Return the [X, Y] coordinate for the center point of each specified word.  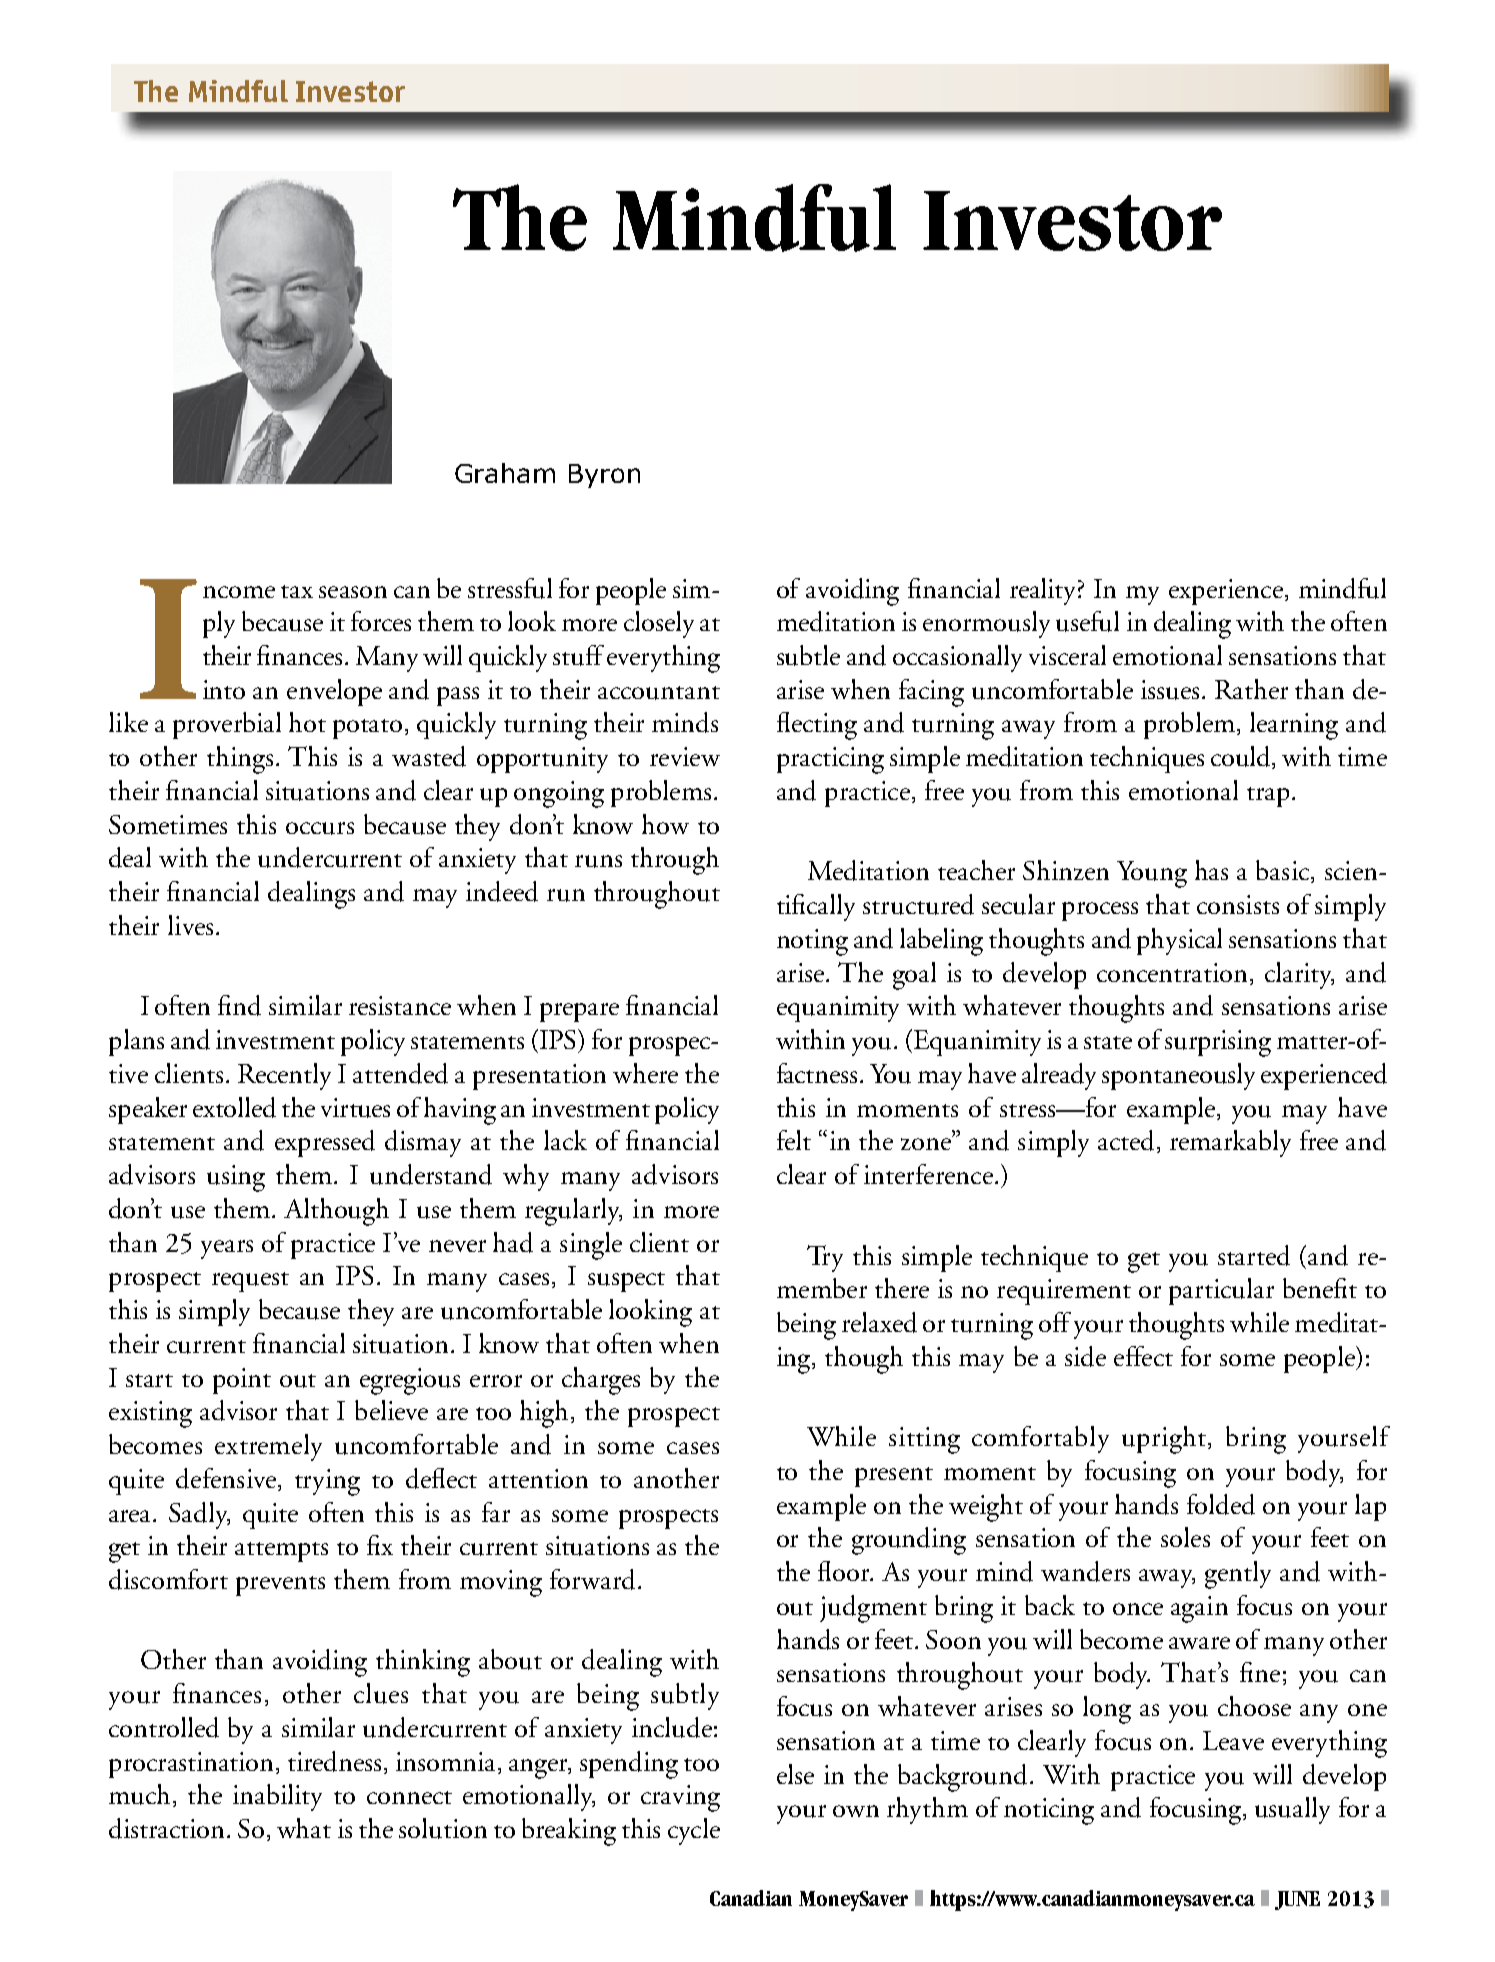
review [685, 756]
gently [1238, 1575]
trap [1268, 797]
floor [845, 1571]
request [250, 1282]
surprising [1218, 1043]
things [240, 760]
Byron [604, 476]
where [645, 1073]
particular [1221, 1291]
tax [297, 591]
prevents [280, 1586]
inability [277, 1797]
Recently [284, 1076]
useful [1087, 621]
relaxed [879, 1322]
